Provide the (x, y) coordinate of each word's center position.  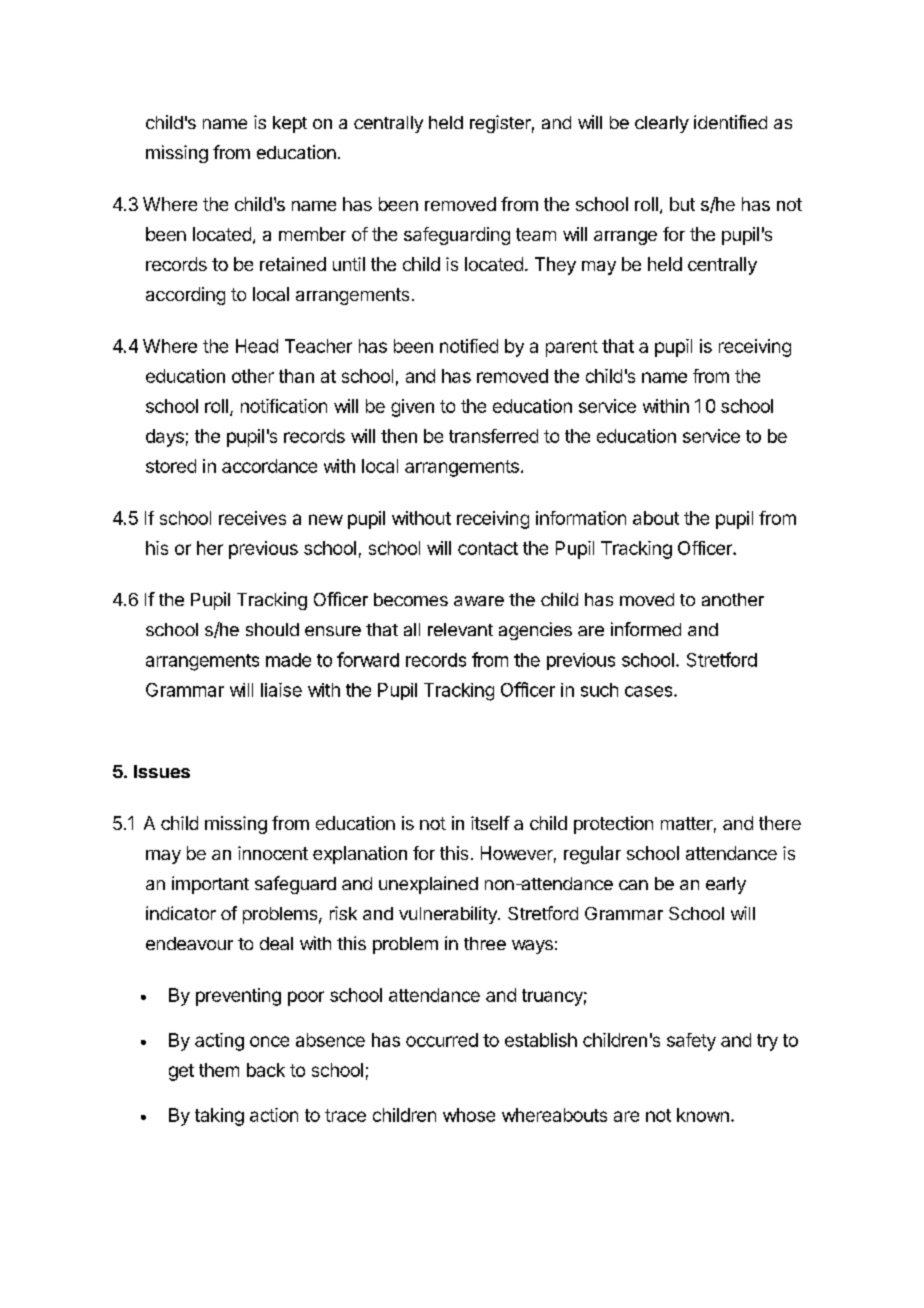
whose (469, 1115)
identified (730, 122)
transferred (493, 436)
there (780, 823)
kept (290, 124)
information (581, 518)
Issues (162, 771)
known (703, 1115)
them (219, 1070)
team (536, 234)
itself (490, 823)
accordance (269, 466)
